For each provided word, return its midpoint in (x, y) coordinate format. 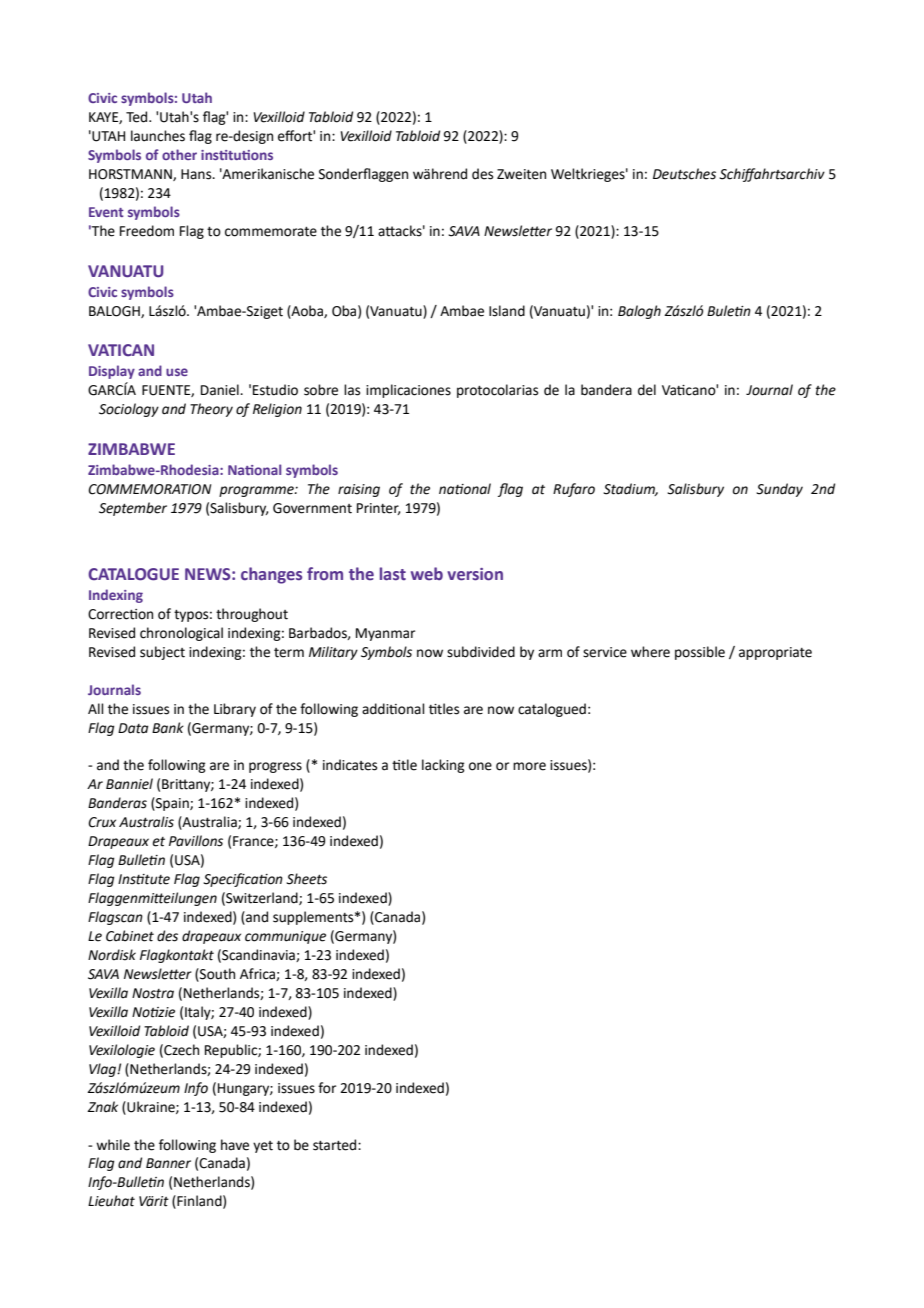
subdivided (481, 652)
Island (507, 311)
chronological (181, 634)
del (647, 390)
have (235, 1145)
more (529, 766)
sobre (321, 390)
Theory (211, 410)
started (336, 1145)
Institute (144, 879)
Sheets (306, 879)
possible (700, 653)
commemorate (271, 232)
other (179, 154)
